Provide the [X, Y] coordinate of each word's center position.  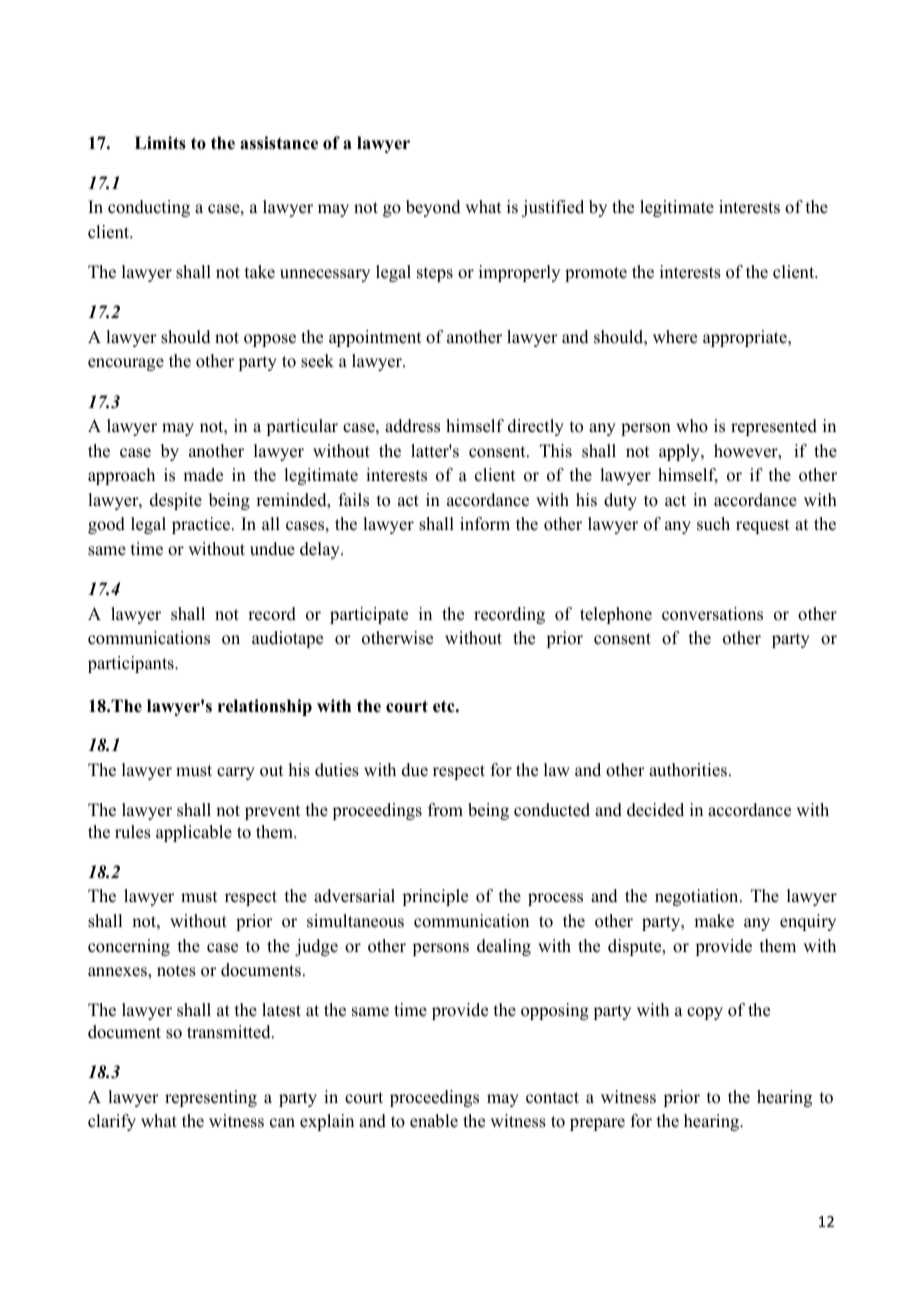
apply [680, 452]
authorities [688, 770]
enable [434, 1121]
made [203, 475]
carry [236, 773]
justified [553, 208]
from [445, 810]
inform [485, 524]
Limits [160, 143]
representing [211, 1098]
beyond [433, 208]
